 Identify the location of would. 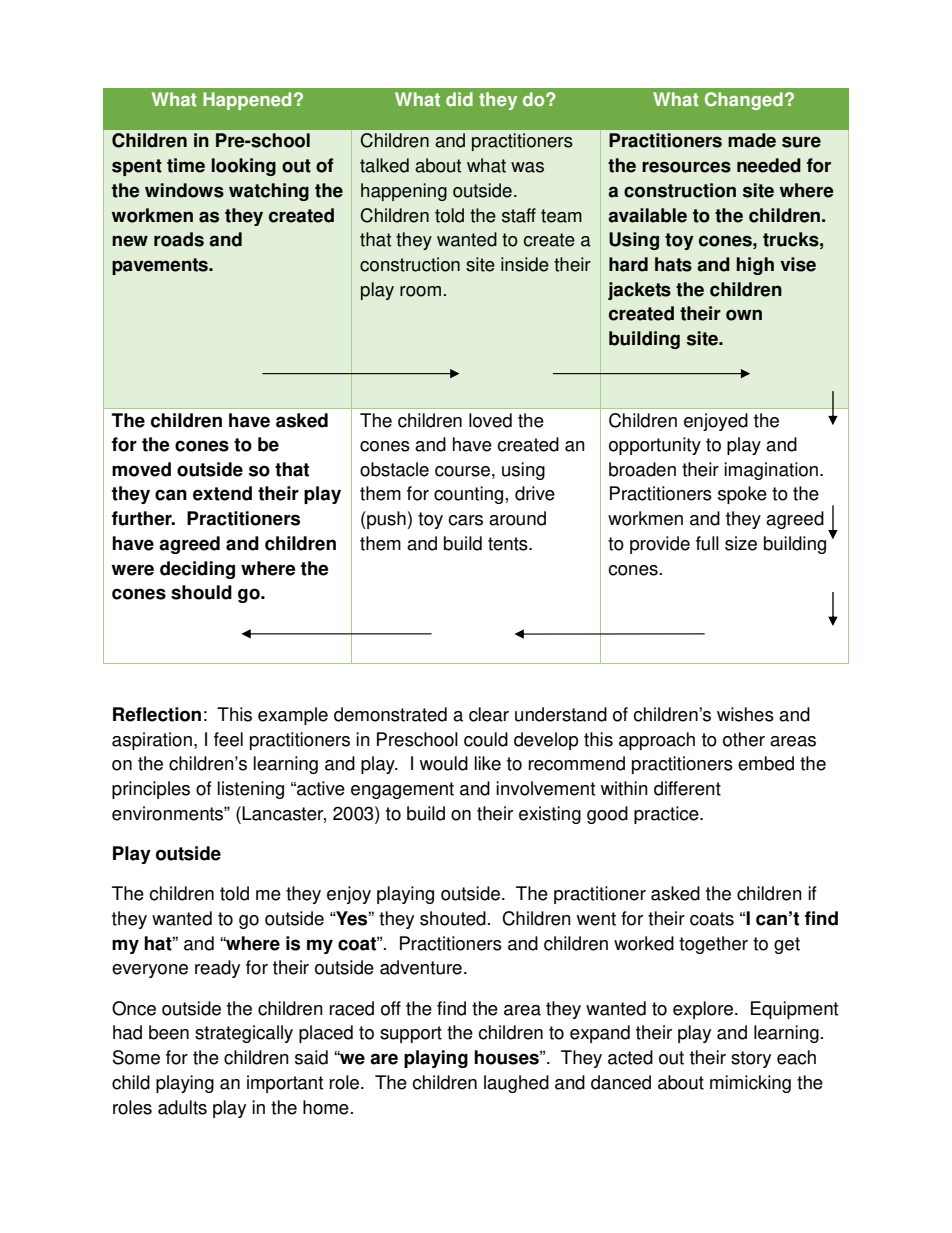
(444, 763).
